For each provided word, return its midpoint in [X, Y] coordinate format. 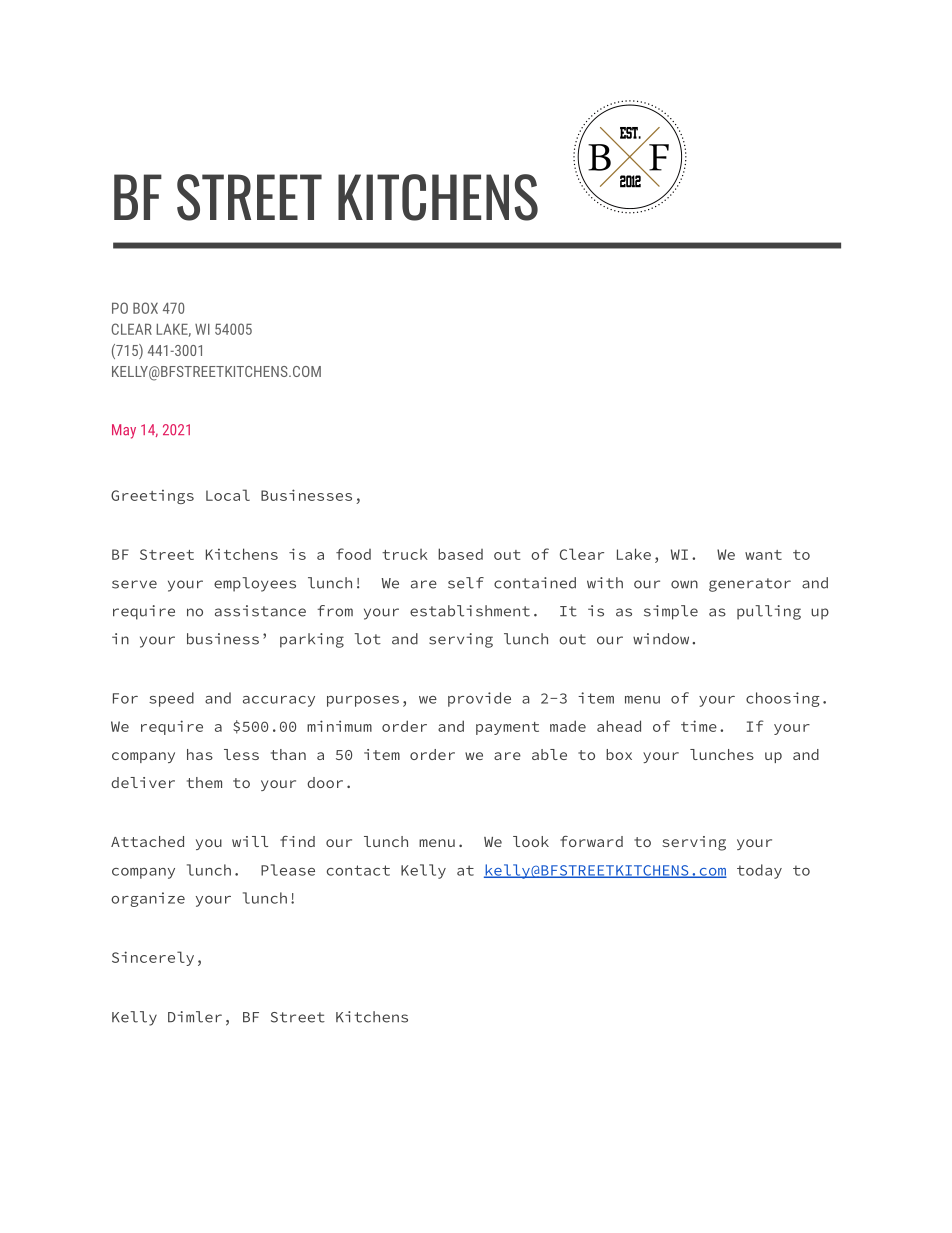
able [549, 754]
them [204, 782]
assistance [260, 611]
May [124, 431]
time [699, 726]
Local [228, 495]
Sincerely [153, 958]
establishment [470, 611]
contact [358, 870]
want [763, 555]
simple [671, 612]
